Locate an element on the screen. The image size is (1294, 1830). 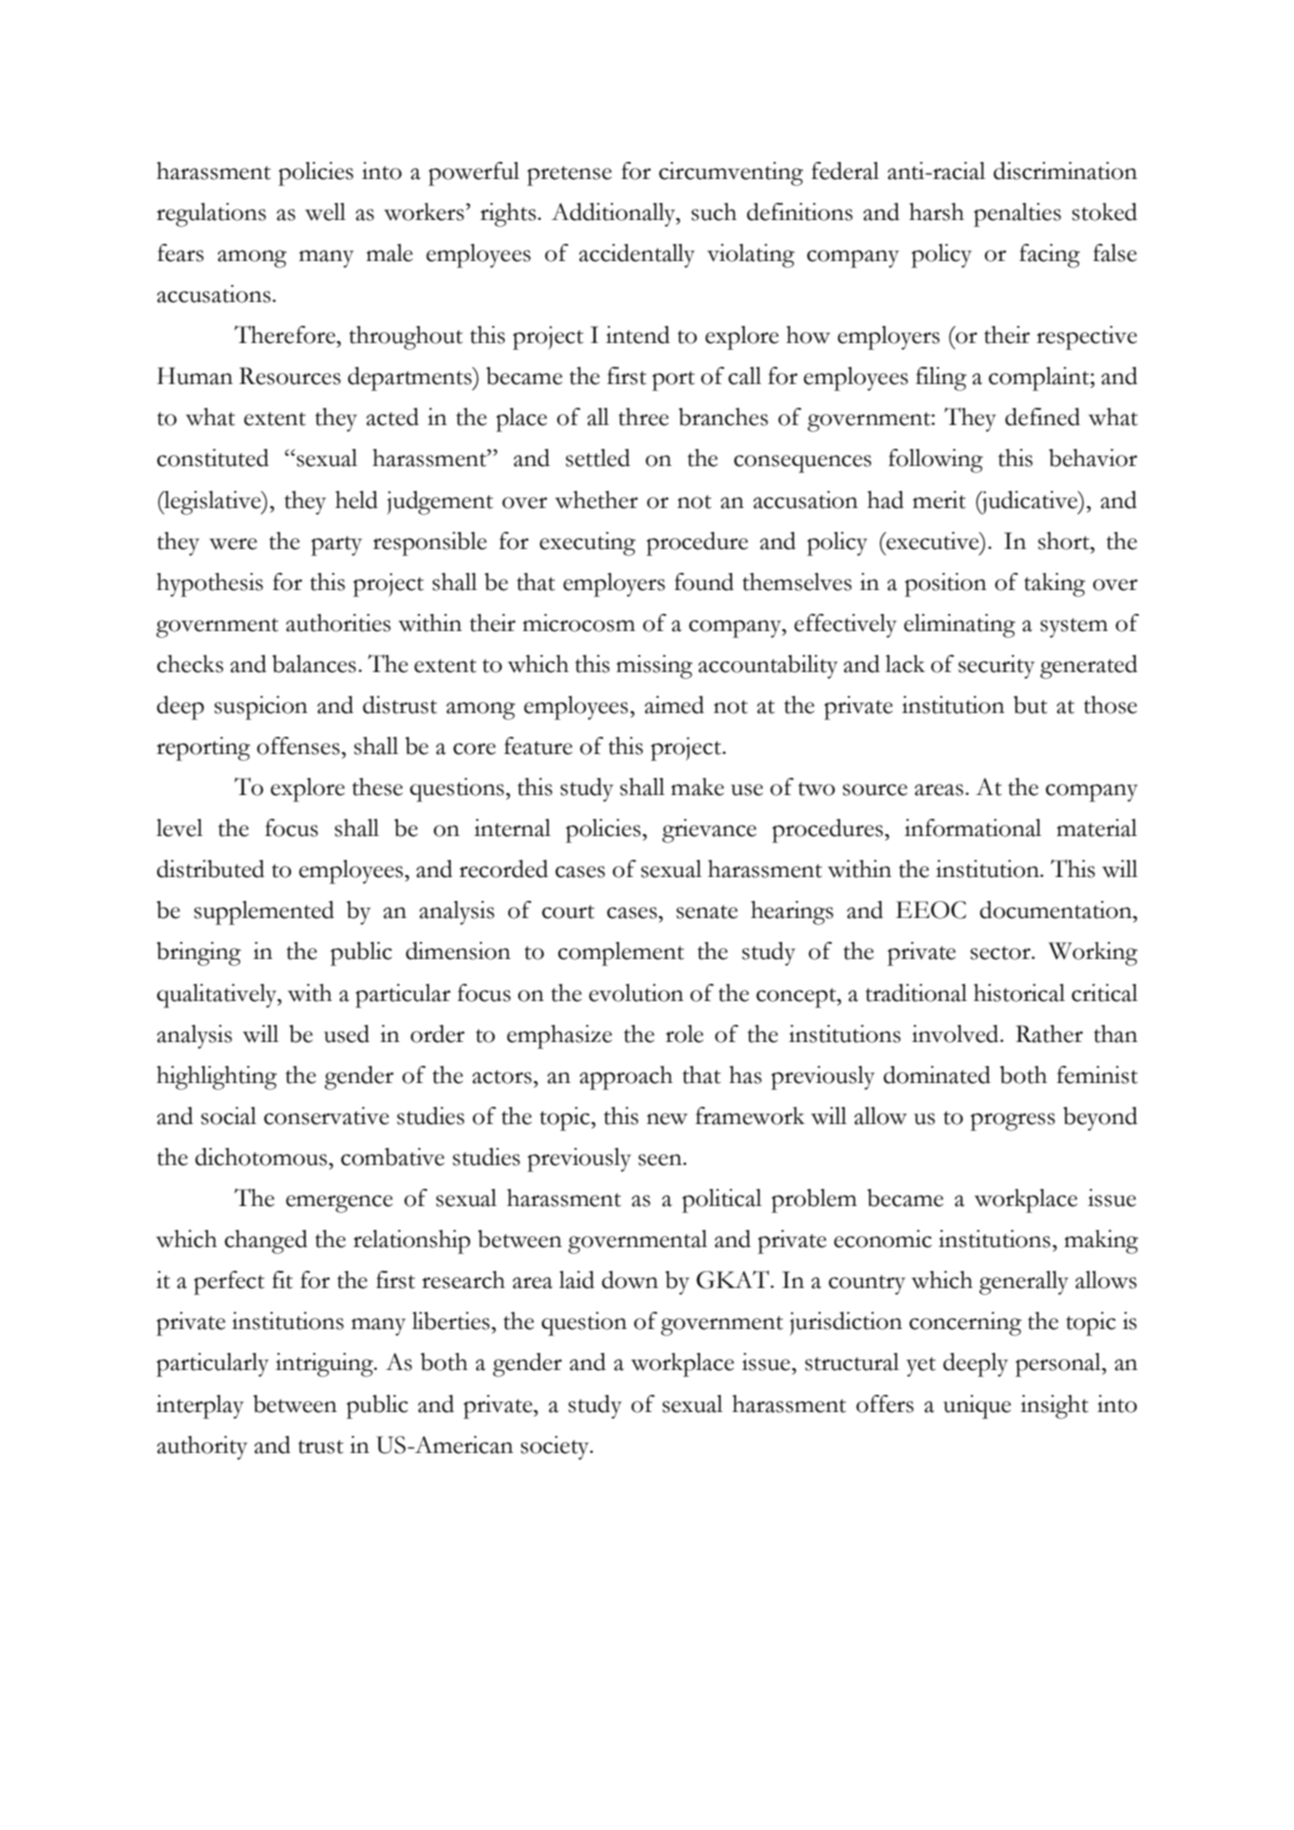
found is located at coordinates (704, 582).
